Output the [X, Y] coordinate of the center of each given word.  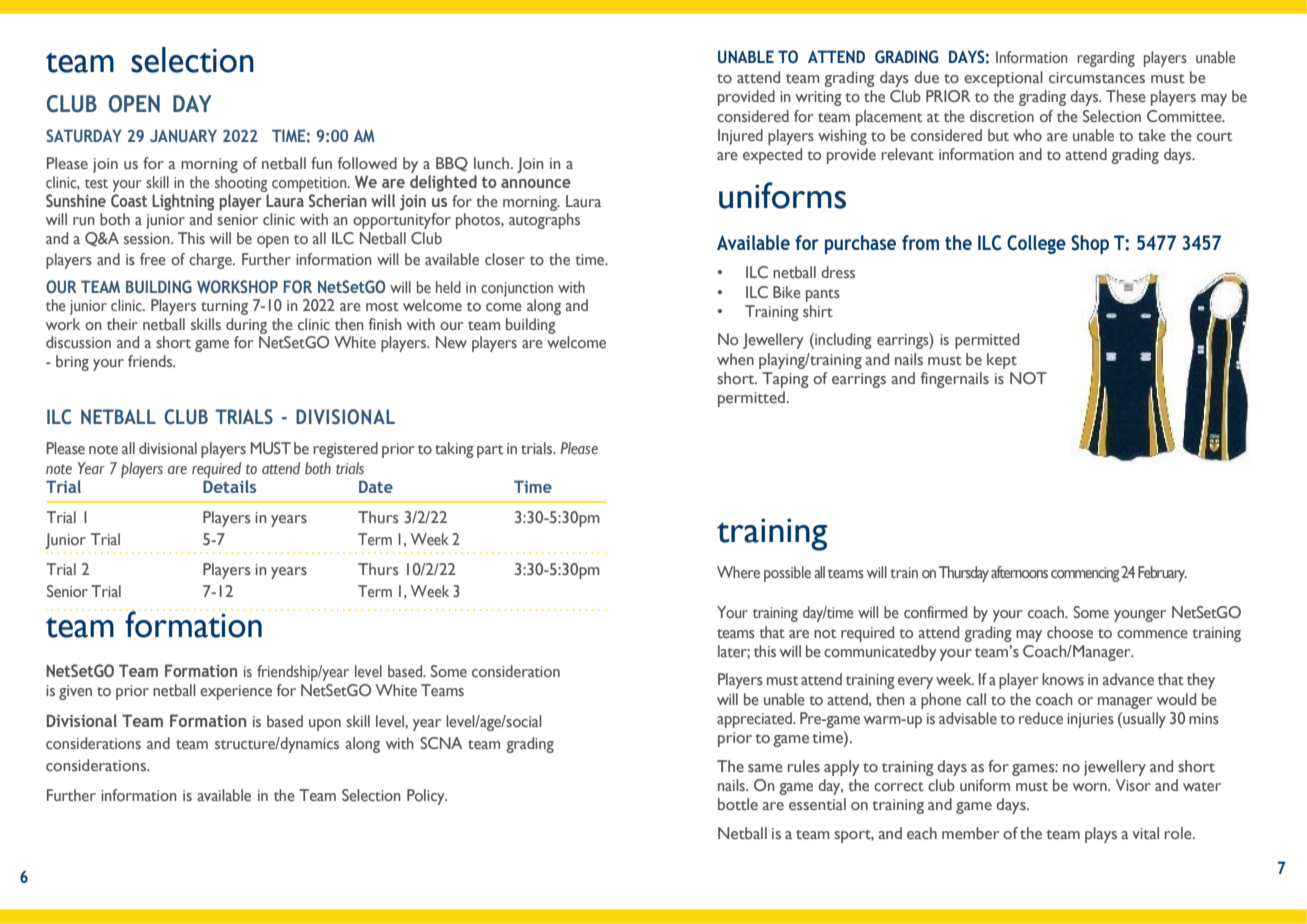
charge [211, 261]
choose [1070, 632]
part [490, 451]
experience [236, 692]
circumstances [1097, 78]
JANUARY [183, 135]
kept [1002, 361]
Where [738, 572]
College [1036, 244]
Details [229, 485]
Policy [427, 797]
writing [819, 98]
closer [505, 259]
